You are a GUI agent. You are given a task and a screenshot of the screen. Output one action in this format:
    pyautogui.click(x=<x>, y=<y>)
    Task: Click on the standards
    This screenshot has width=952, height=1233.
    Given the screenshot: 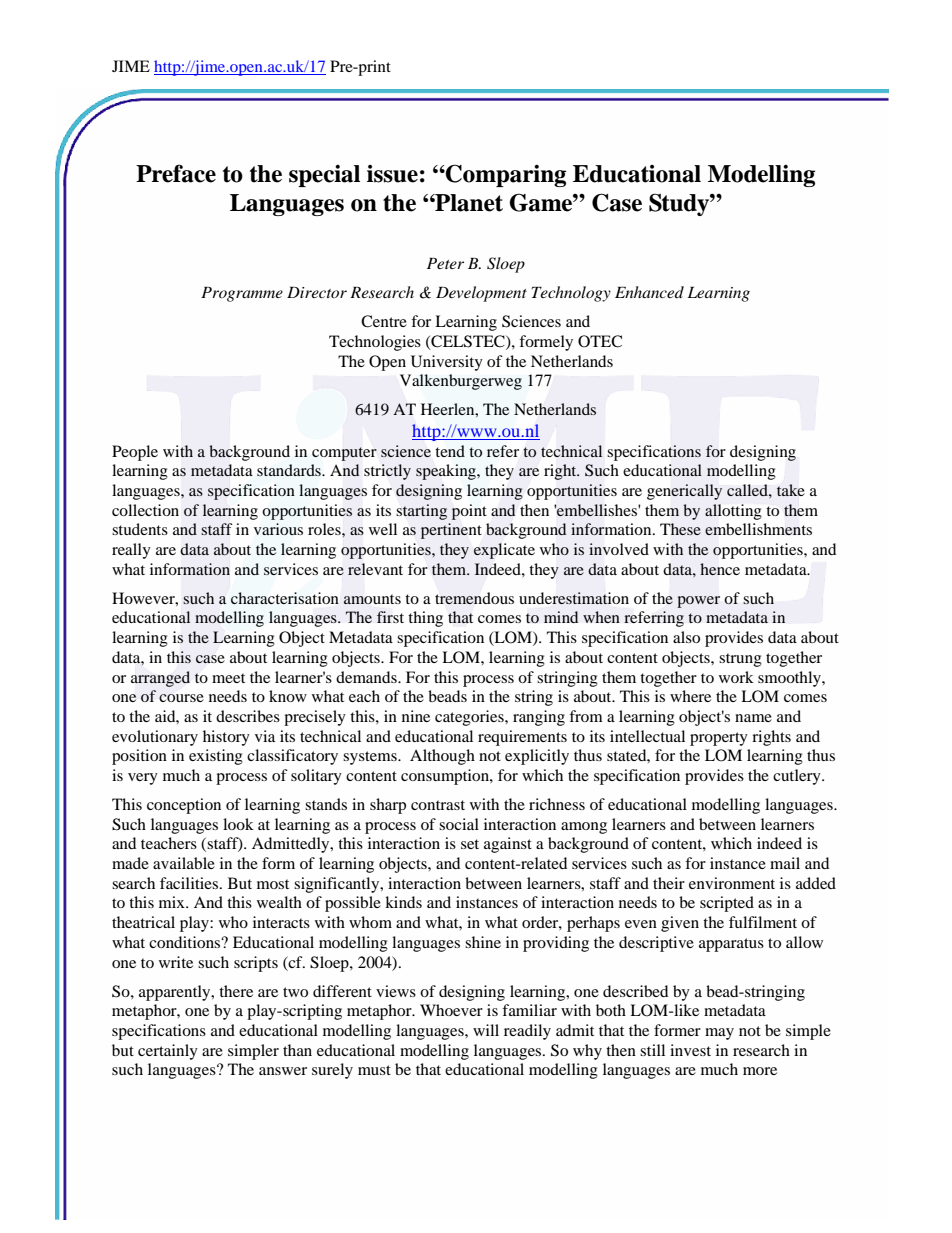 What is the action you would take?
    pyautogui.click(x=290, y=470)
